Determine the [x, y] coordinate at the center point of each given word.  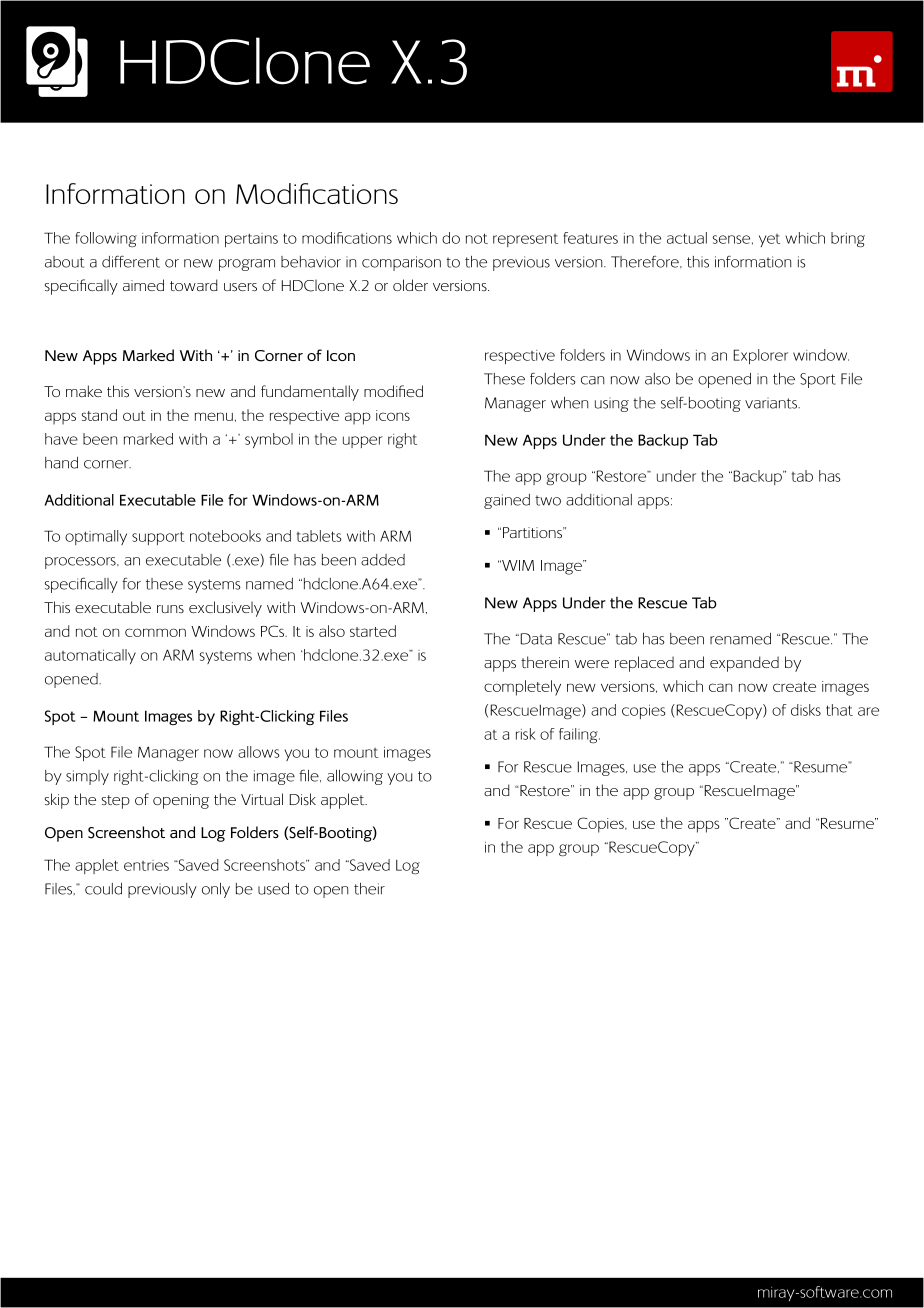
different [131, 262]
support [158, 538]
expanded [744, 664]
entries [146, 865]
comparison [401, 263]
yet [769, 240]
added [383, 560]
